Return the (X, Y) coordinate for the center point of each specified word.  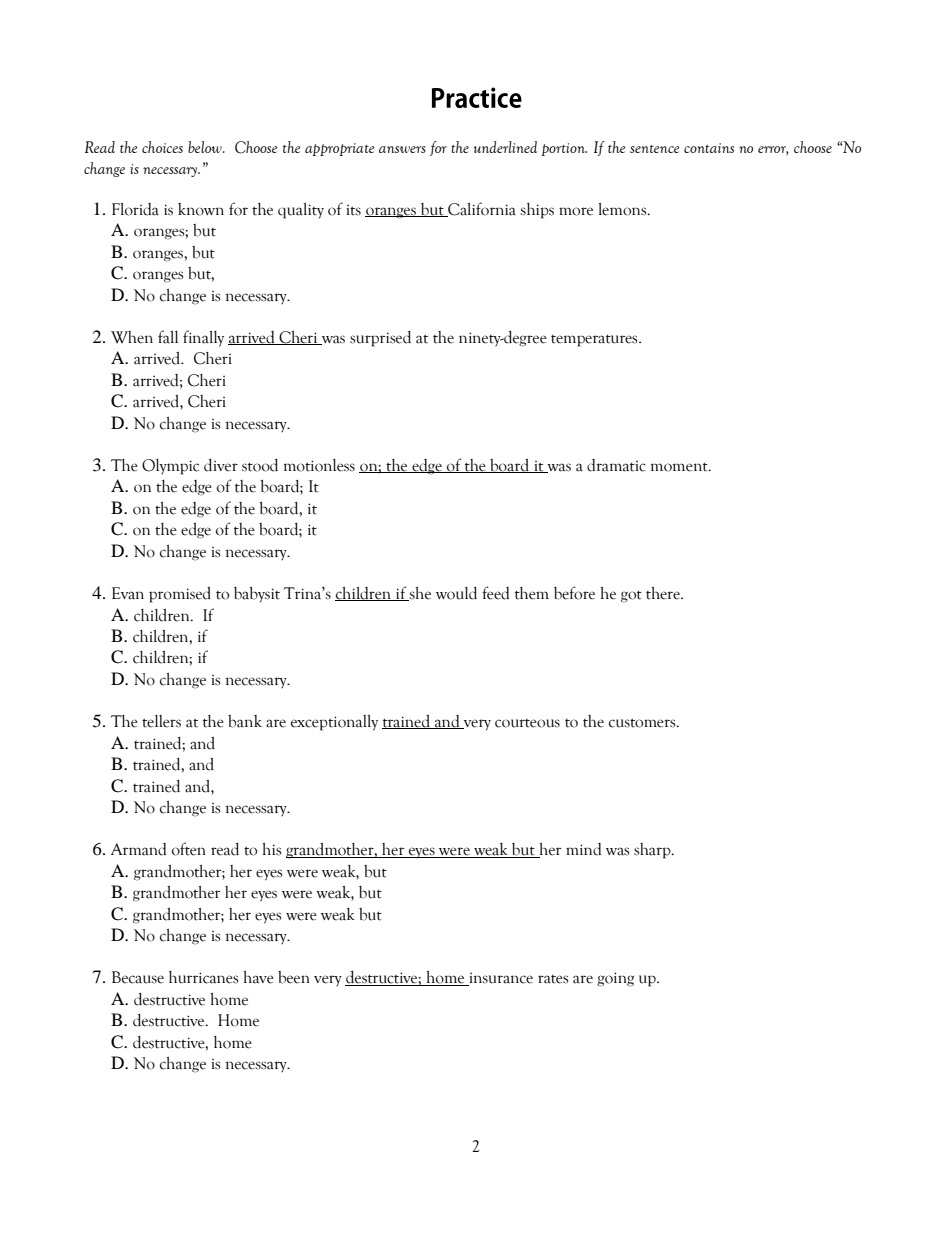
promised (180, 595)
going (615, 979)
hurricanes (203, 977)
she (419, 594)
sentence (655, 149)
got (631, 597)
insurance (500, 979)
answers (402, 149)
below (206, 147)
